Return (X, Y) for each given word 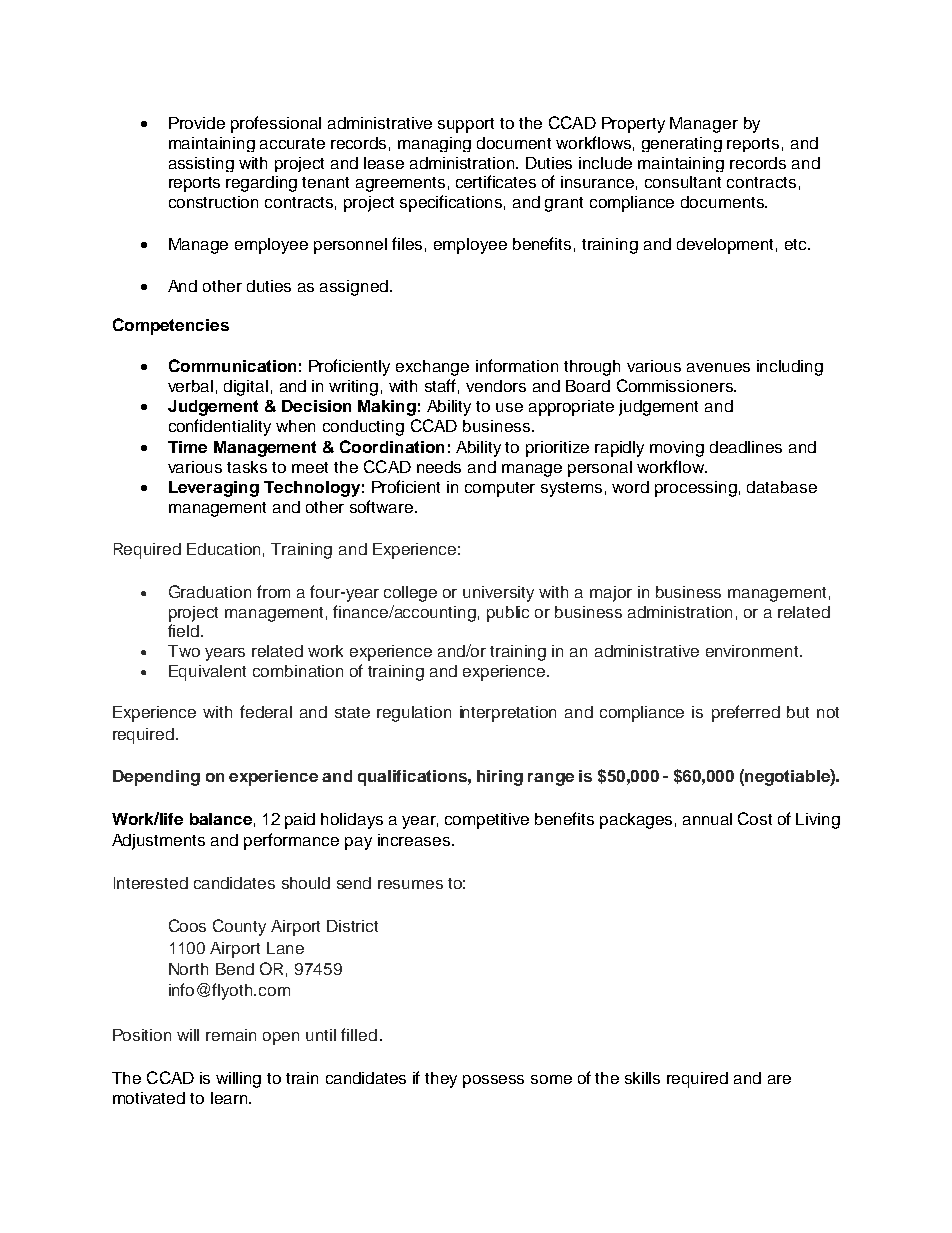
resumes (410, 884)
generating (682, 144)
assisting (201, 164)
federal (266, 711)
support (466, 125)
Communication (232, 365)
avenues (718, 367)
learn (230, 1098)
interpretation (508, 714)
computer (500, 489)
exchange (432, 368)
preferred (746, 713)
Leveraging (214, 489)
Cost (755, 818)
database (782, 487)
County (239, 927)
